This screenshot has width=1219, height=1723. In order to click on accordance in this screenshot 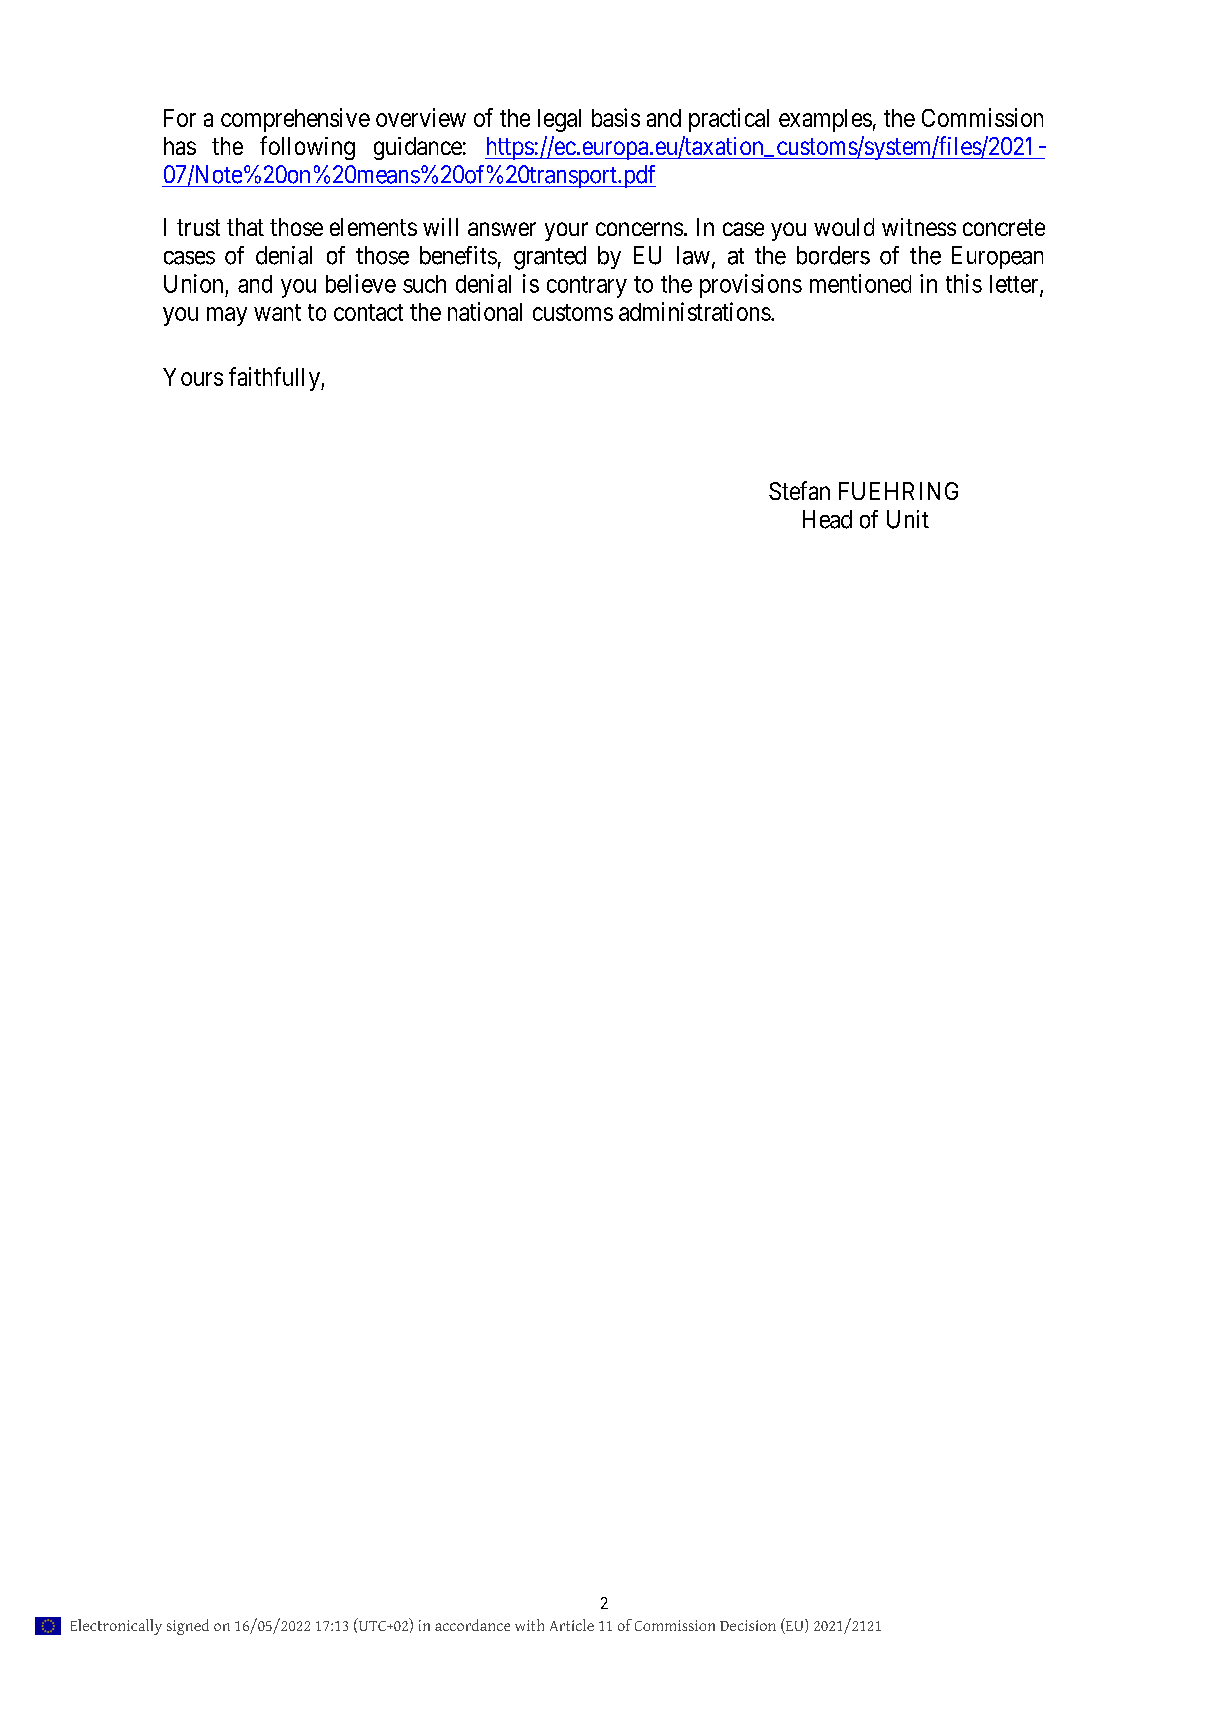, I will do `click(472, 1625)`.
